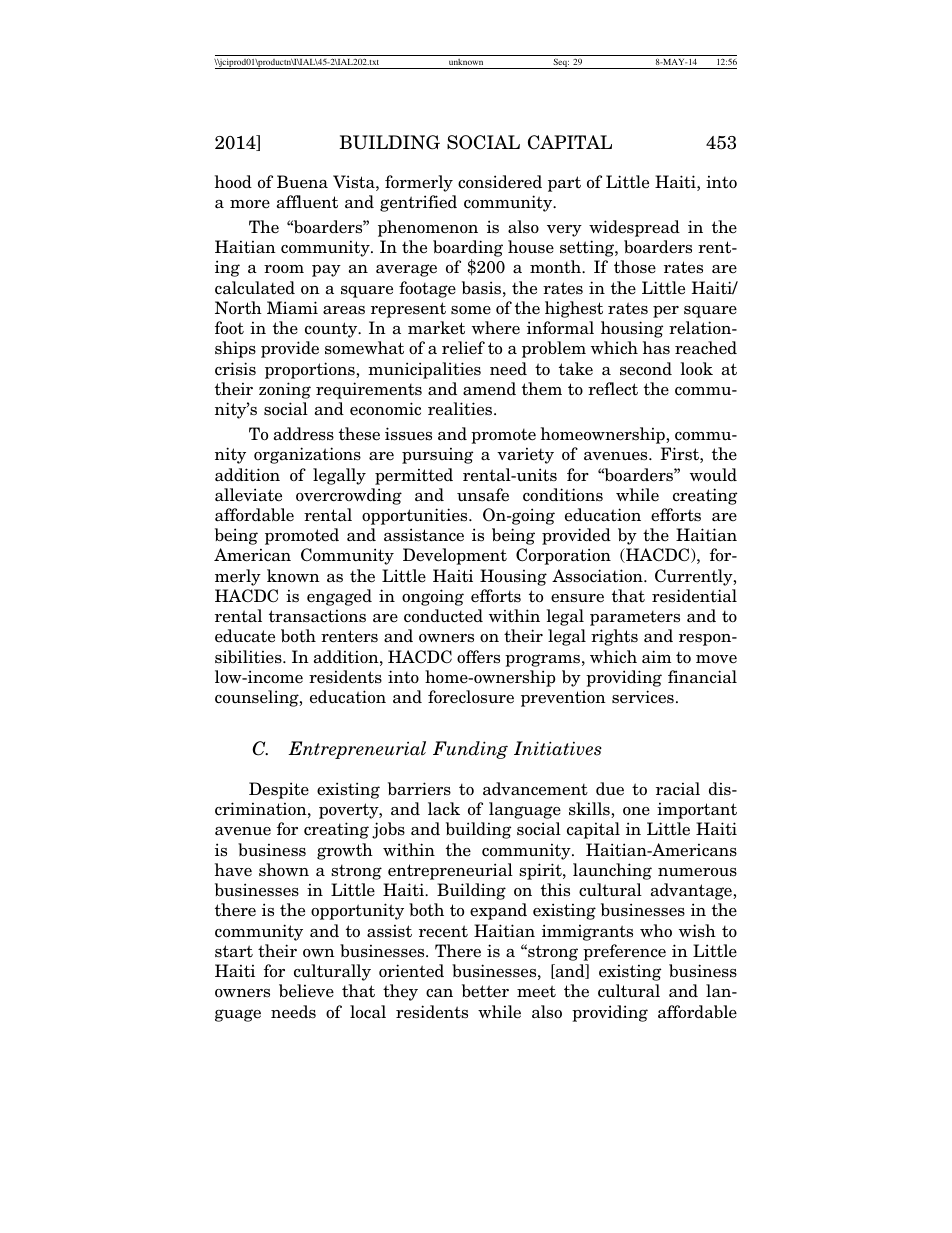 The width and height of the screenshot is (952, 1233). Describe the element at coordinates (678, 789) in the screenshot. I see `racial` at that location.
